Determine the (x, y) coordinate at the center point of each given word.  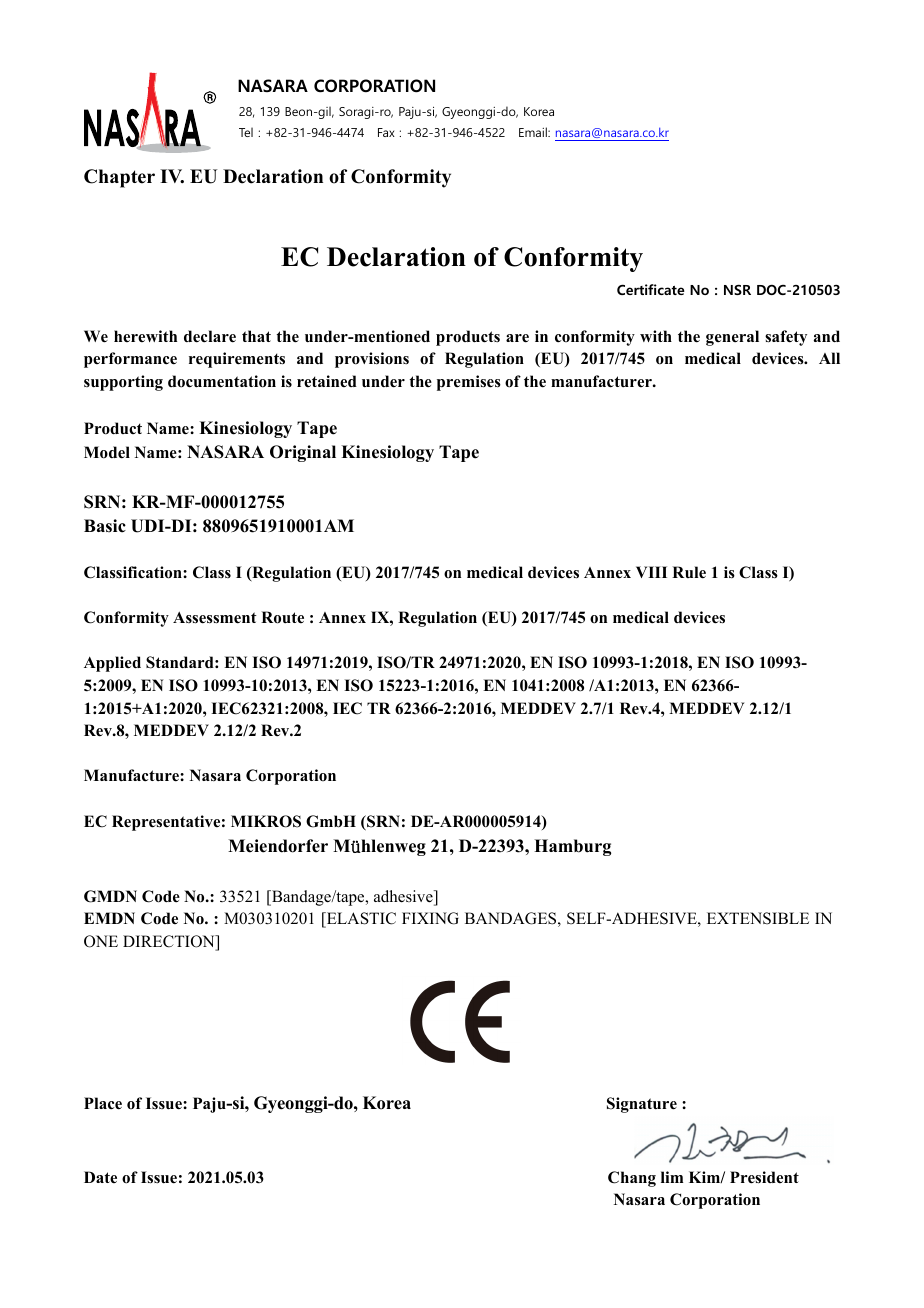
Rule (689, 572)
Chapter (119, 178)
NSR (737, 289)
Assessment (215, 618)
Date (100, 1177)
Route (282, 617)
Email (534, 132)
